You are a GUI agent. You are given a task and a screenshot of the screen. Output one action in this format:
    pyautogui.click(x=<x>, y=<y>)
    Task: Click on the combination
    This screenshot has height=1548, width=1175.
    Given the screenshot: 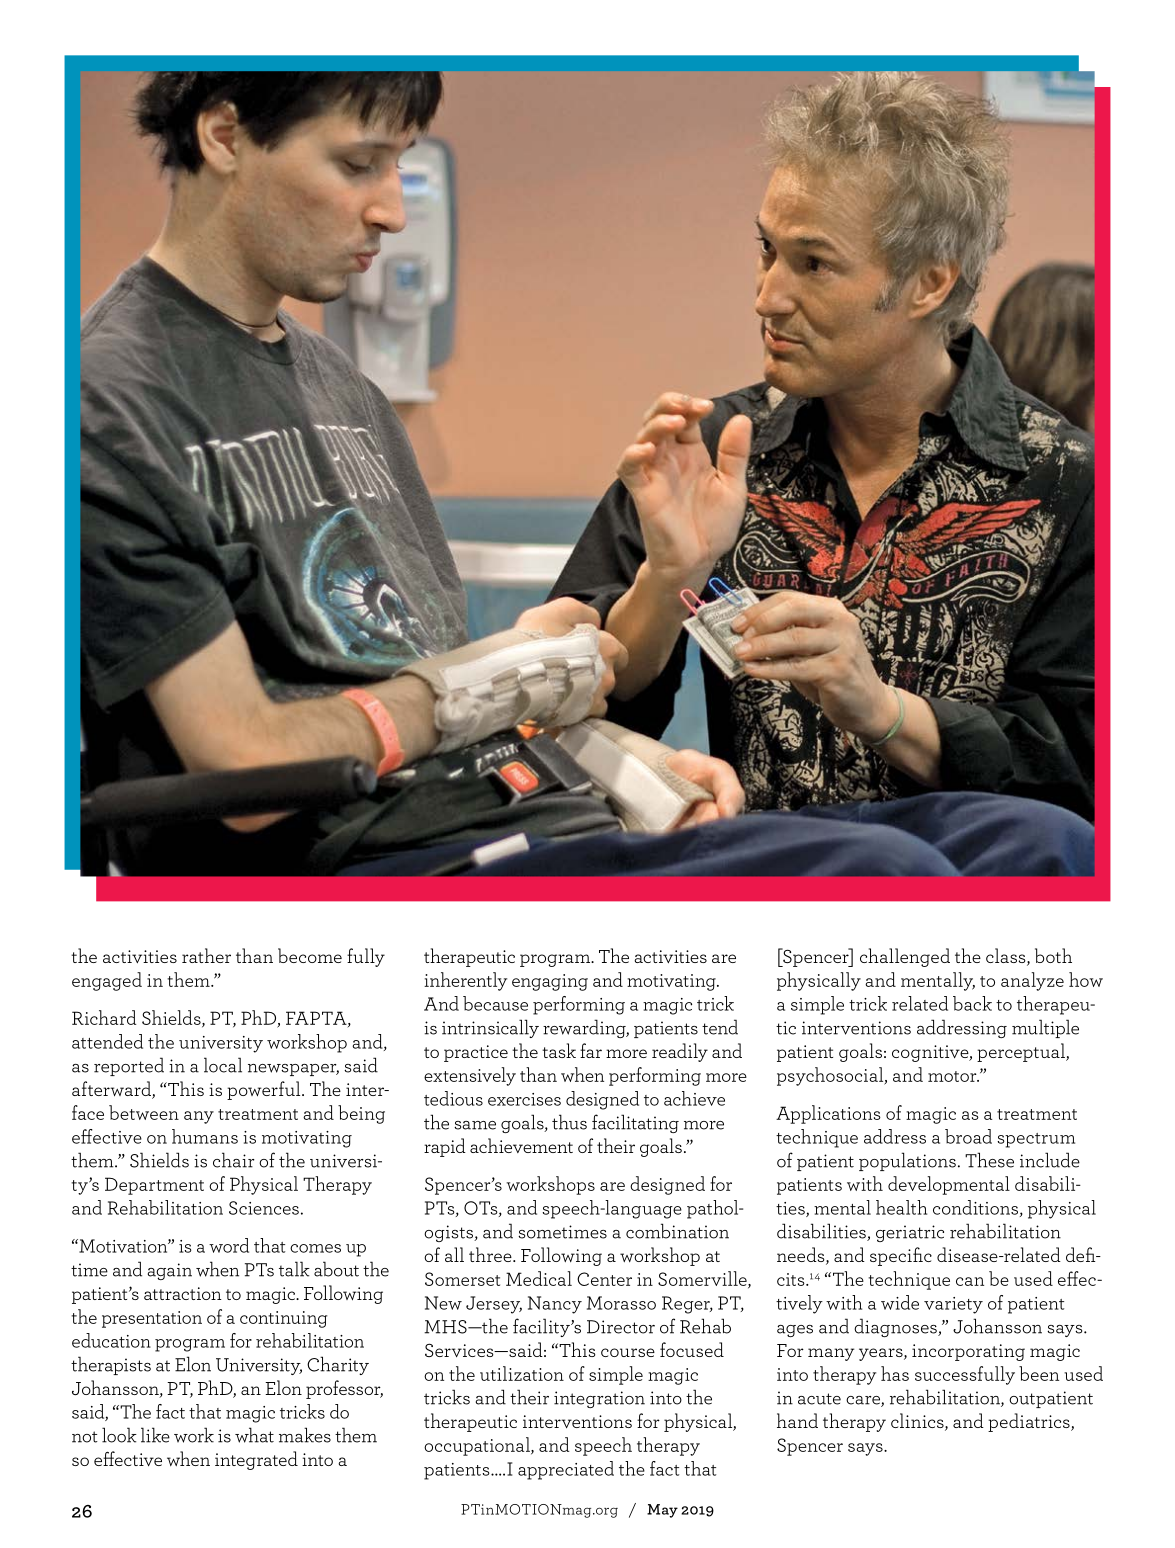 What is the action you would take?
    pyautogui.click(x=677, y=1231)
